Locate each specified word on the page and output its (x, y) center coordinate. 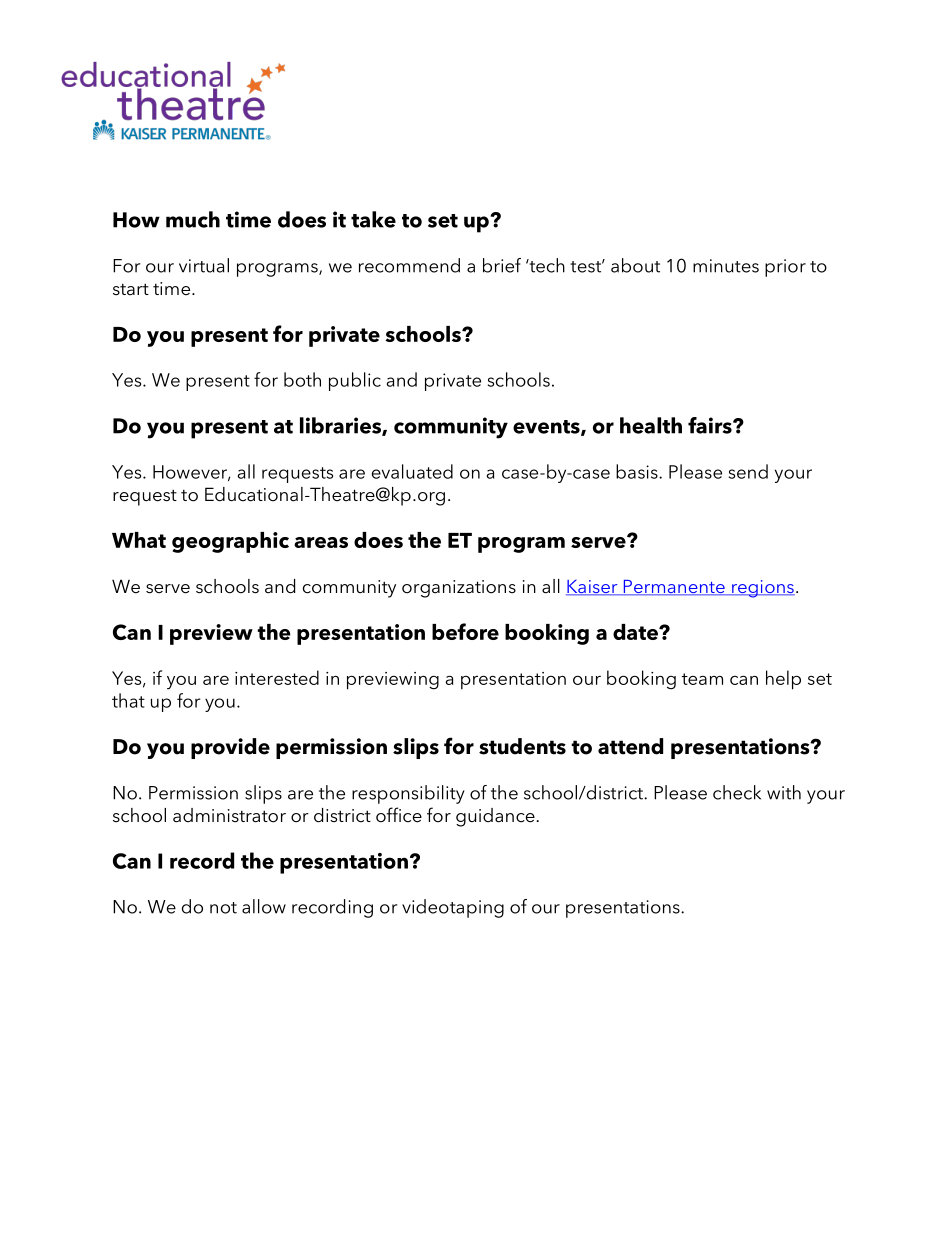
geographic (230, 542)
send (748, 471)
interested (277, 677)
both (302, 379)
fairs (711, 425)
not (223, 908)
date (636, 632)
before (465, 631)
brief (502, 265)
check (737, 792)
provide (230, 748)
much (193, 219)
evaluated (412, 471)
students (522, 746)
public (355, 381)
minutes (726, 266)
